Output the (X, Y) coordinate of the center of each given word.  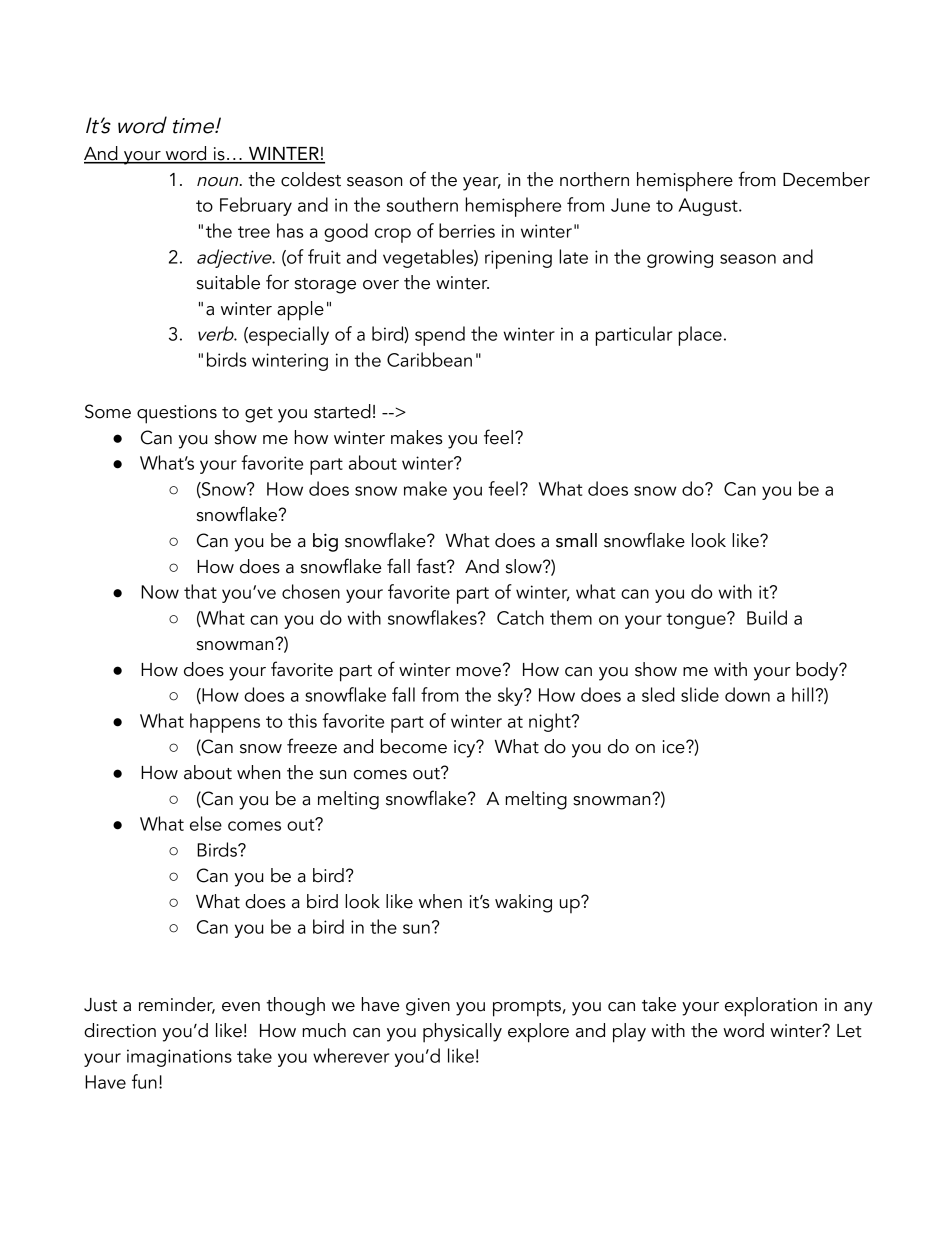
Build (767, 617)
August (709, 207)
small (576, 540)
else (206, 823)
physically (462, 1033)
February (256, 206)
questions (177, 414)
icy (466, 749)
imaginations (179, 1058)
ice (675, 747)
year (482, 184)
